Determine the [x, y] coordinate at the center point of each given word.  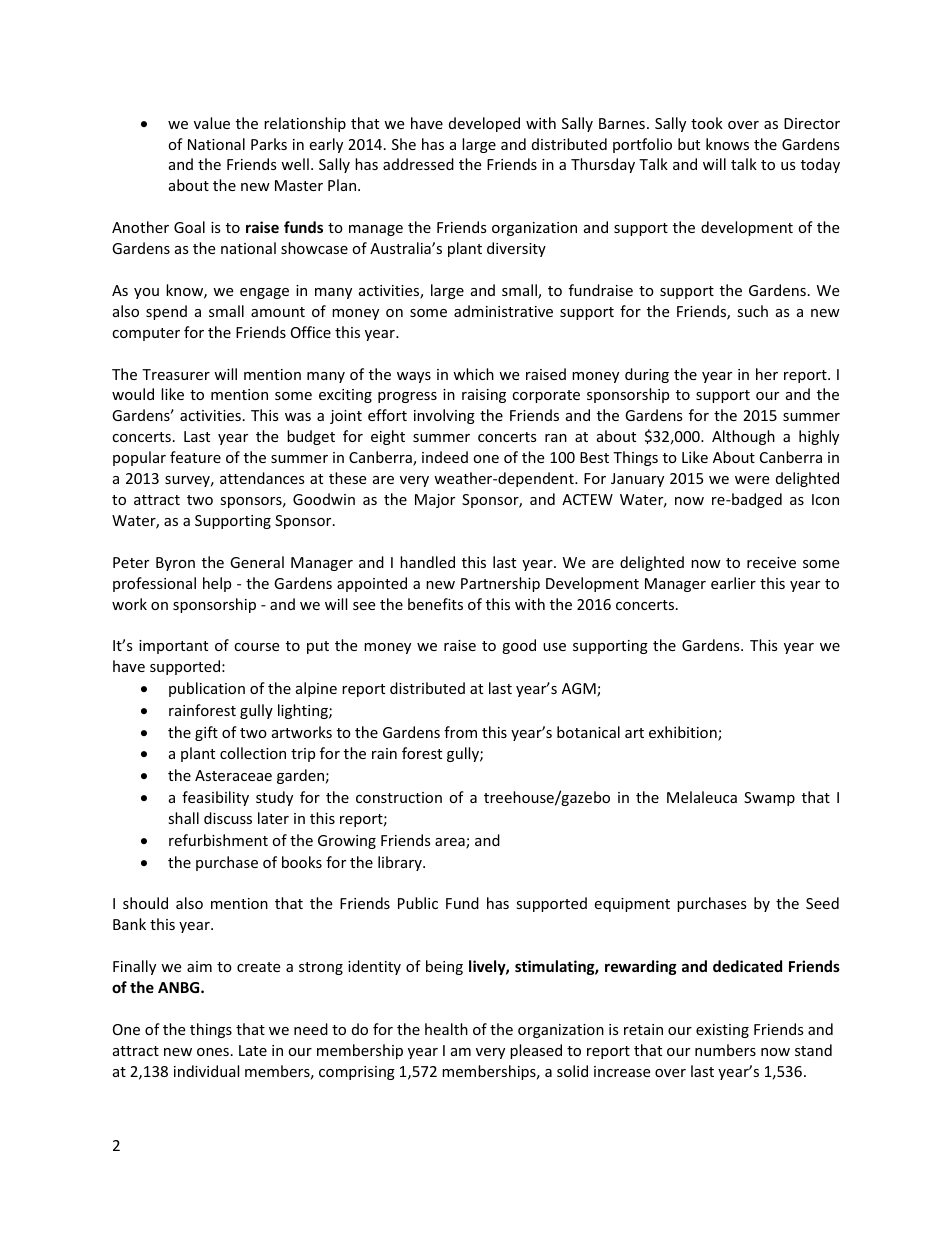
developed [484, 124]
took [707, 123]
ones [213, 1052]
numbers [725, 1050]
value [212, 123]
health [446, 1029]
